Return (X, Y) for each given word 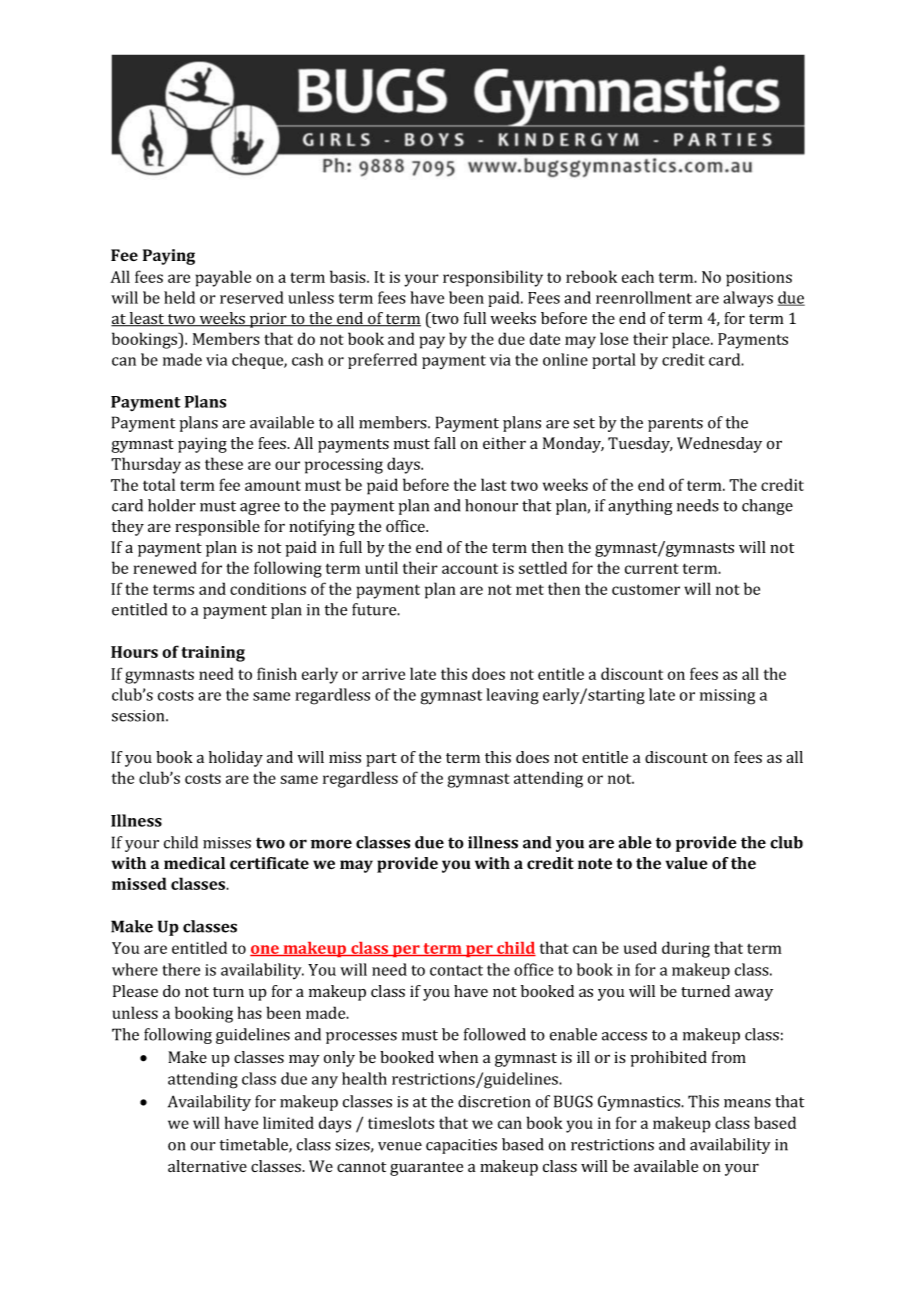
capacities (461, 1146)
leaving (512, 696)
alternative (207, 1166)
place (692, 340)
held (179, 297)
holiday (236, 759)
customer (646, 589)
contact (456, 970)
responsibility (493, 278)
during (686, 949)
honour (491, 505)
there (181, 969)
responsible (217, 528)
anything (640, 507)
